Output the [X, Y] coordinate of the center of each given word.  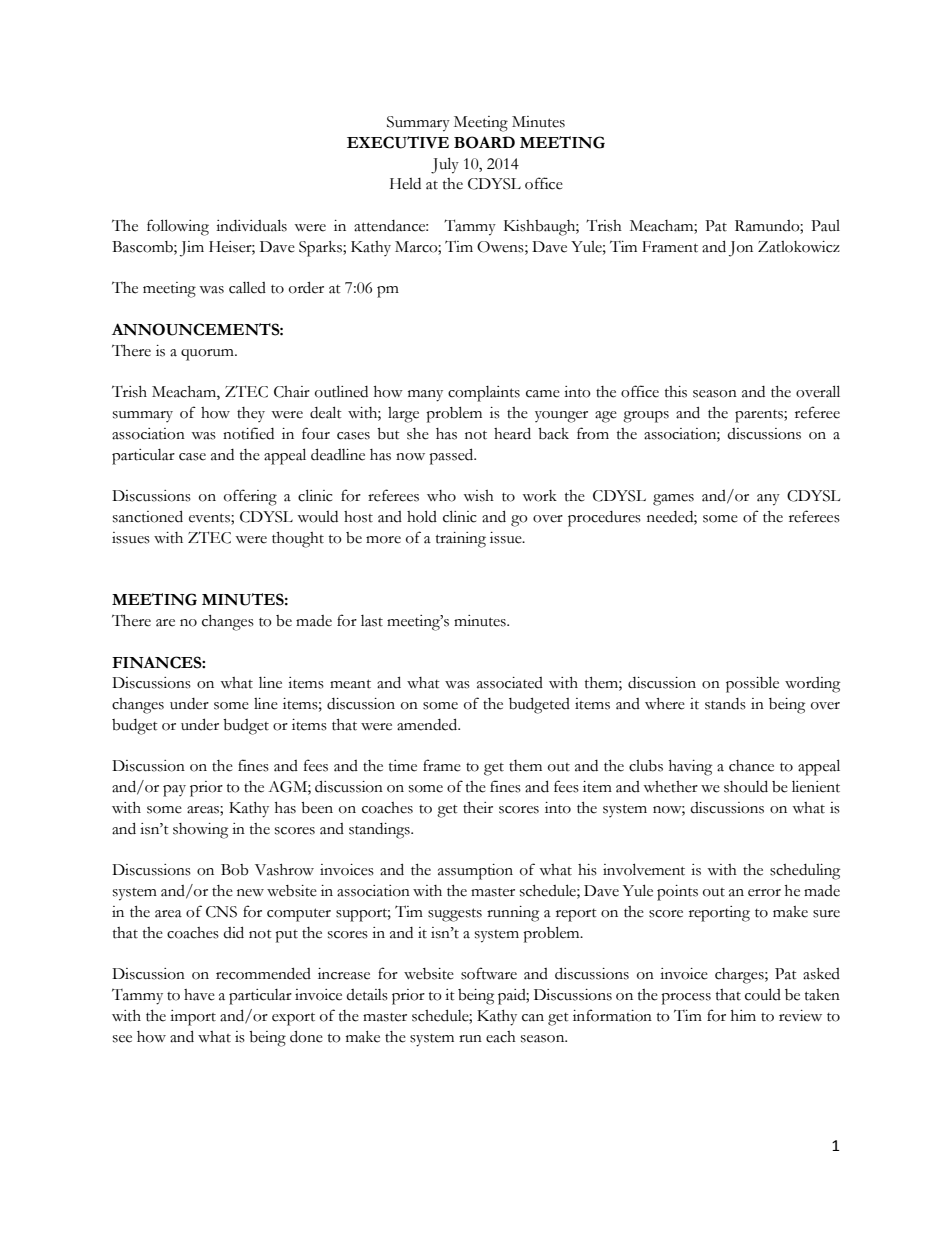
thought [298, 540]
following [178, 227]
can [533, 1018]
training [461, 540]
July [445, 165]
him [743, 1015]
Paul [825, 226]
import [193, 1018]
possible [752, 684]
